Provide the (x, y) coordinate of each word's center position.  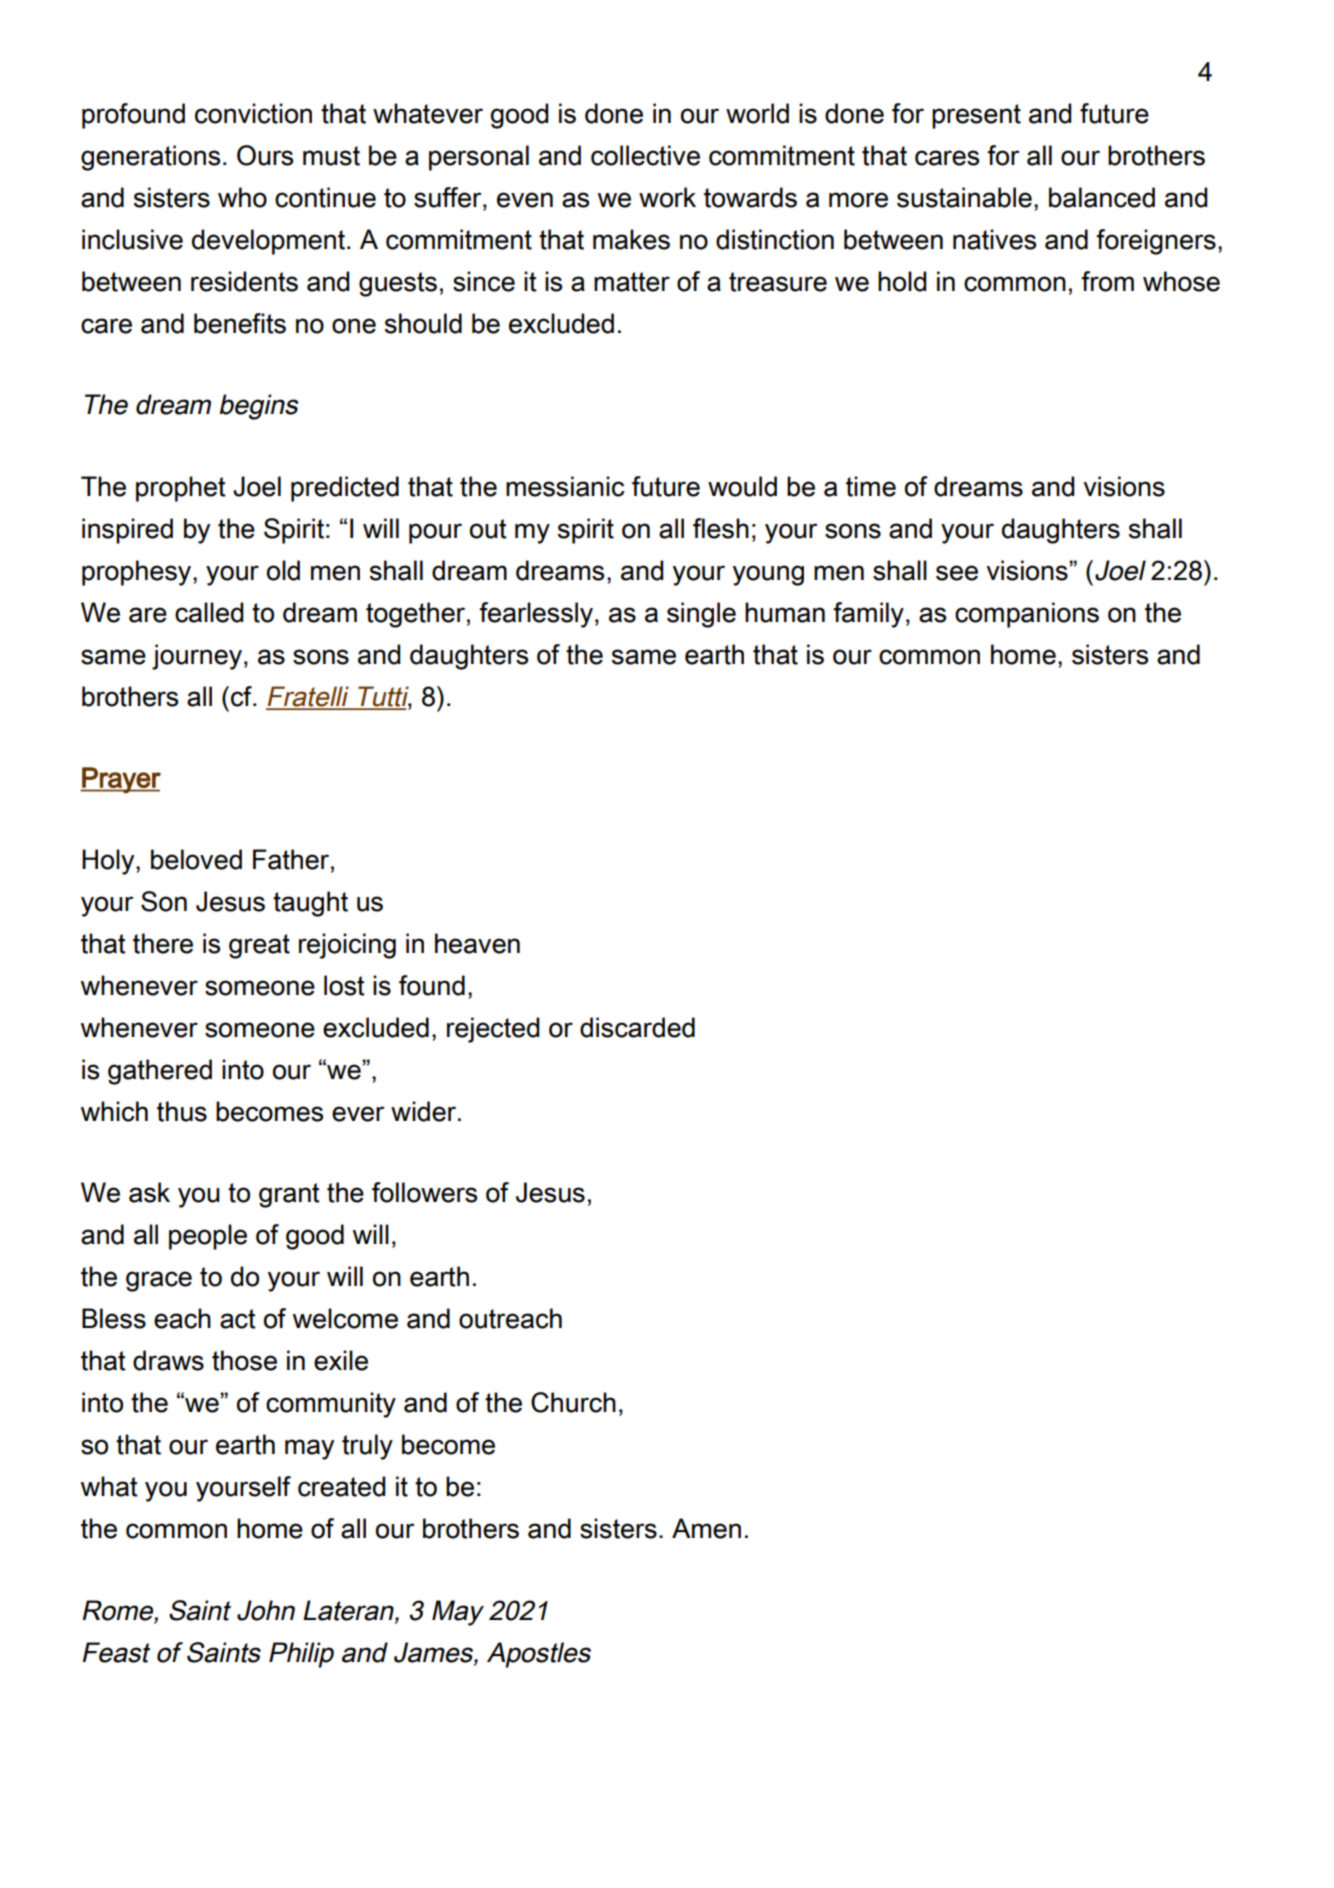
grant (289, 1195)
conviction (253, 113)
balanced (1102, 197)
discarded (637, 1027)
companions (1027, 615)
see (957, 573)
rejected (493, 1030)
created (342, 1486)
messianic (565, 486)
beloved (196, 859)
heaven (477, 943)
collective (645, 155)
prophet (181, 489)
